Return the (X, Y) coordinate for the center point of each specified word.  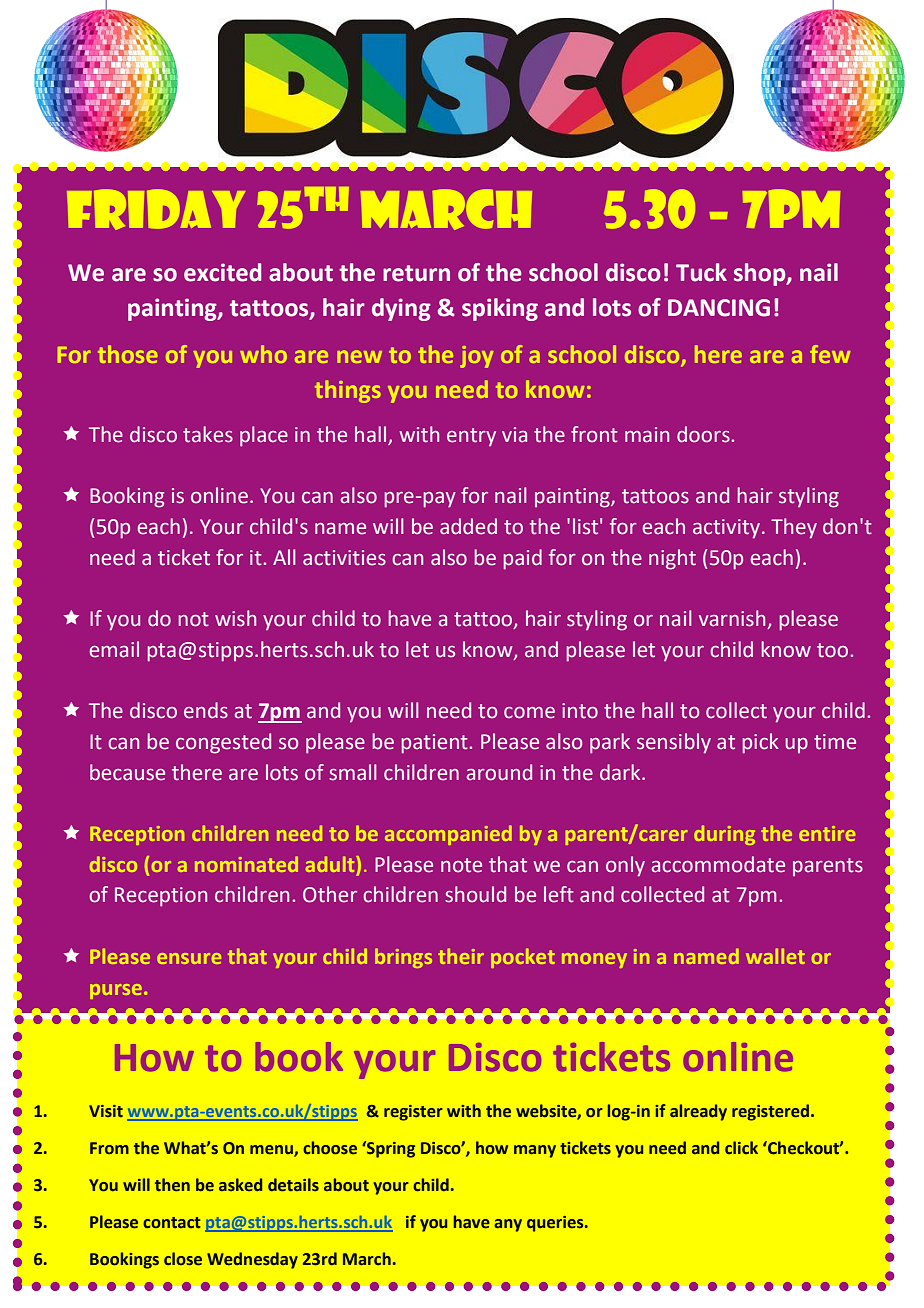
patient (435, 744)
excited (222, 272)
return (416, 273)
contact (172, 1223)
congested (223, 743)
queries (556, 1224)
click (741, 1148)
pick (760, 743)
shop (761, 274)
